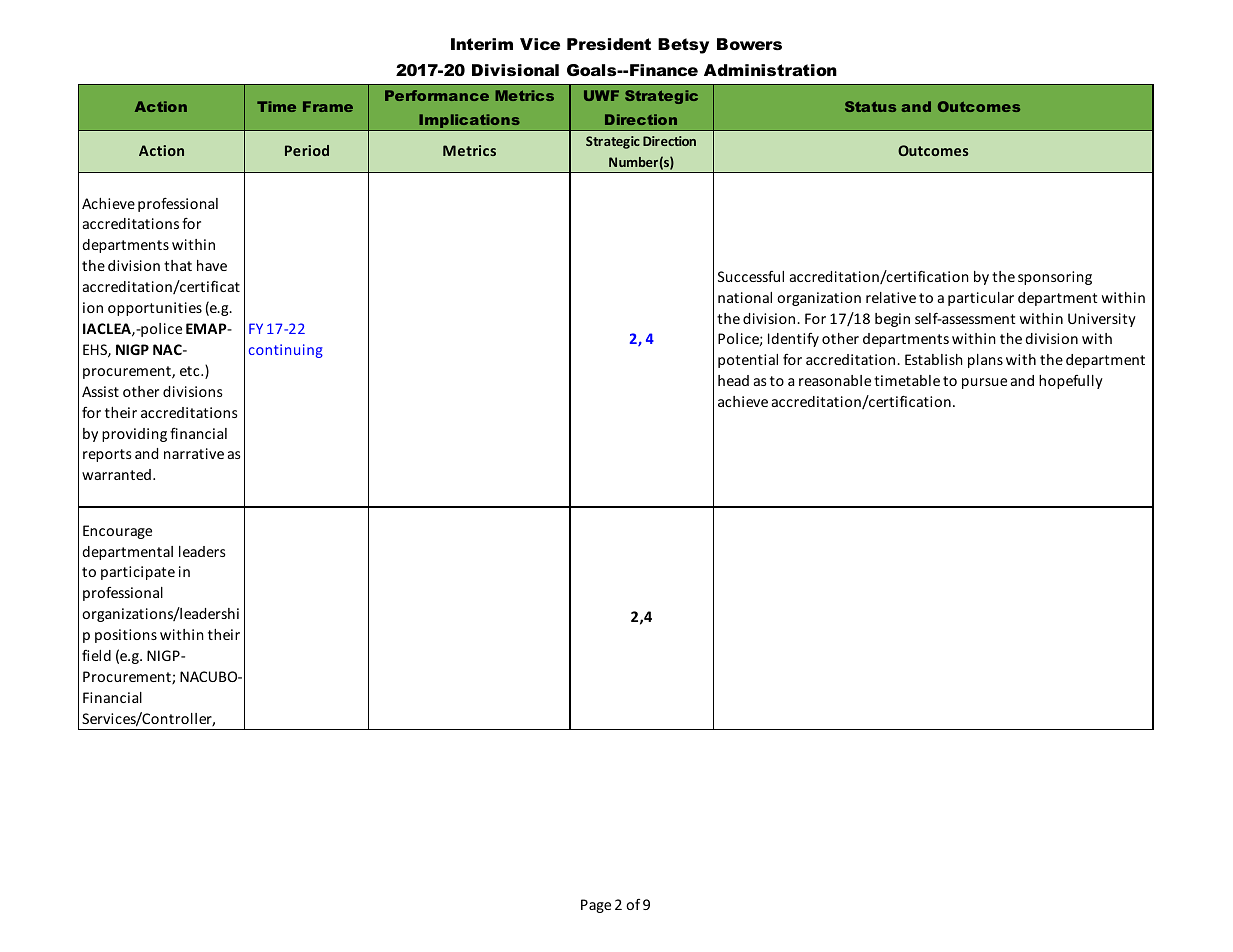 Image resolution: width=1233 pixels, height=952 pixels. What do you see at coordinates (328, 106) in the screenshot?
I see `Frame` at bounding box center [328, 106].
